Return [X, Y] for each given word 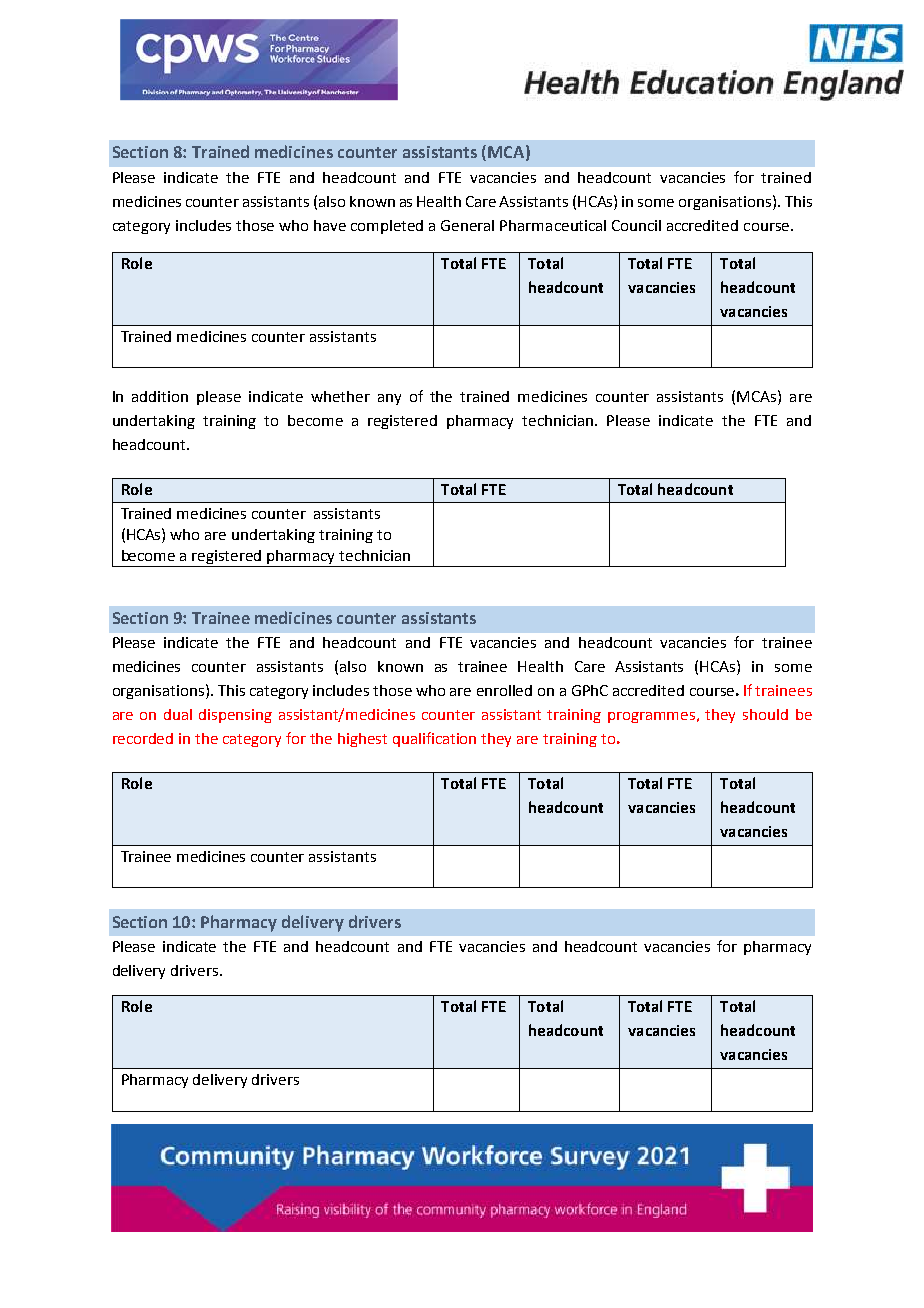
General [467, 225]
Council [636, 225]
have [330, 225]
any [389, 399]
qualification [434, 739]
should [765, 714]
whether [340, 396]
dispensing [235, 716]
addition [160, 396]
